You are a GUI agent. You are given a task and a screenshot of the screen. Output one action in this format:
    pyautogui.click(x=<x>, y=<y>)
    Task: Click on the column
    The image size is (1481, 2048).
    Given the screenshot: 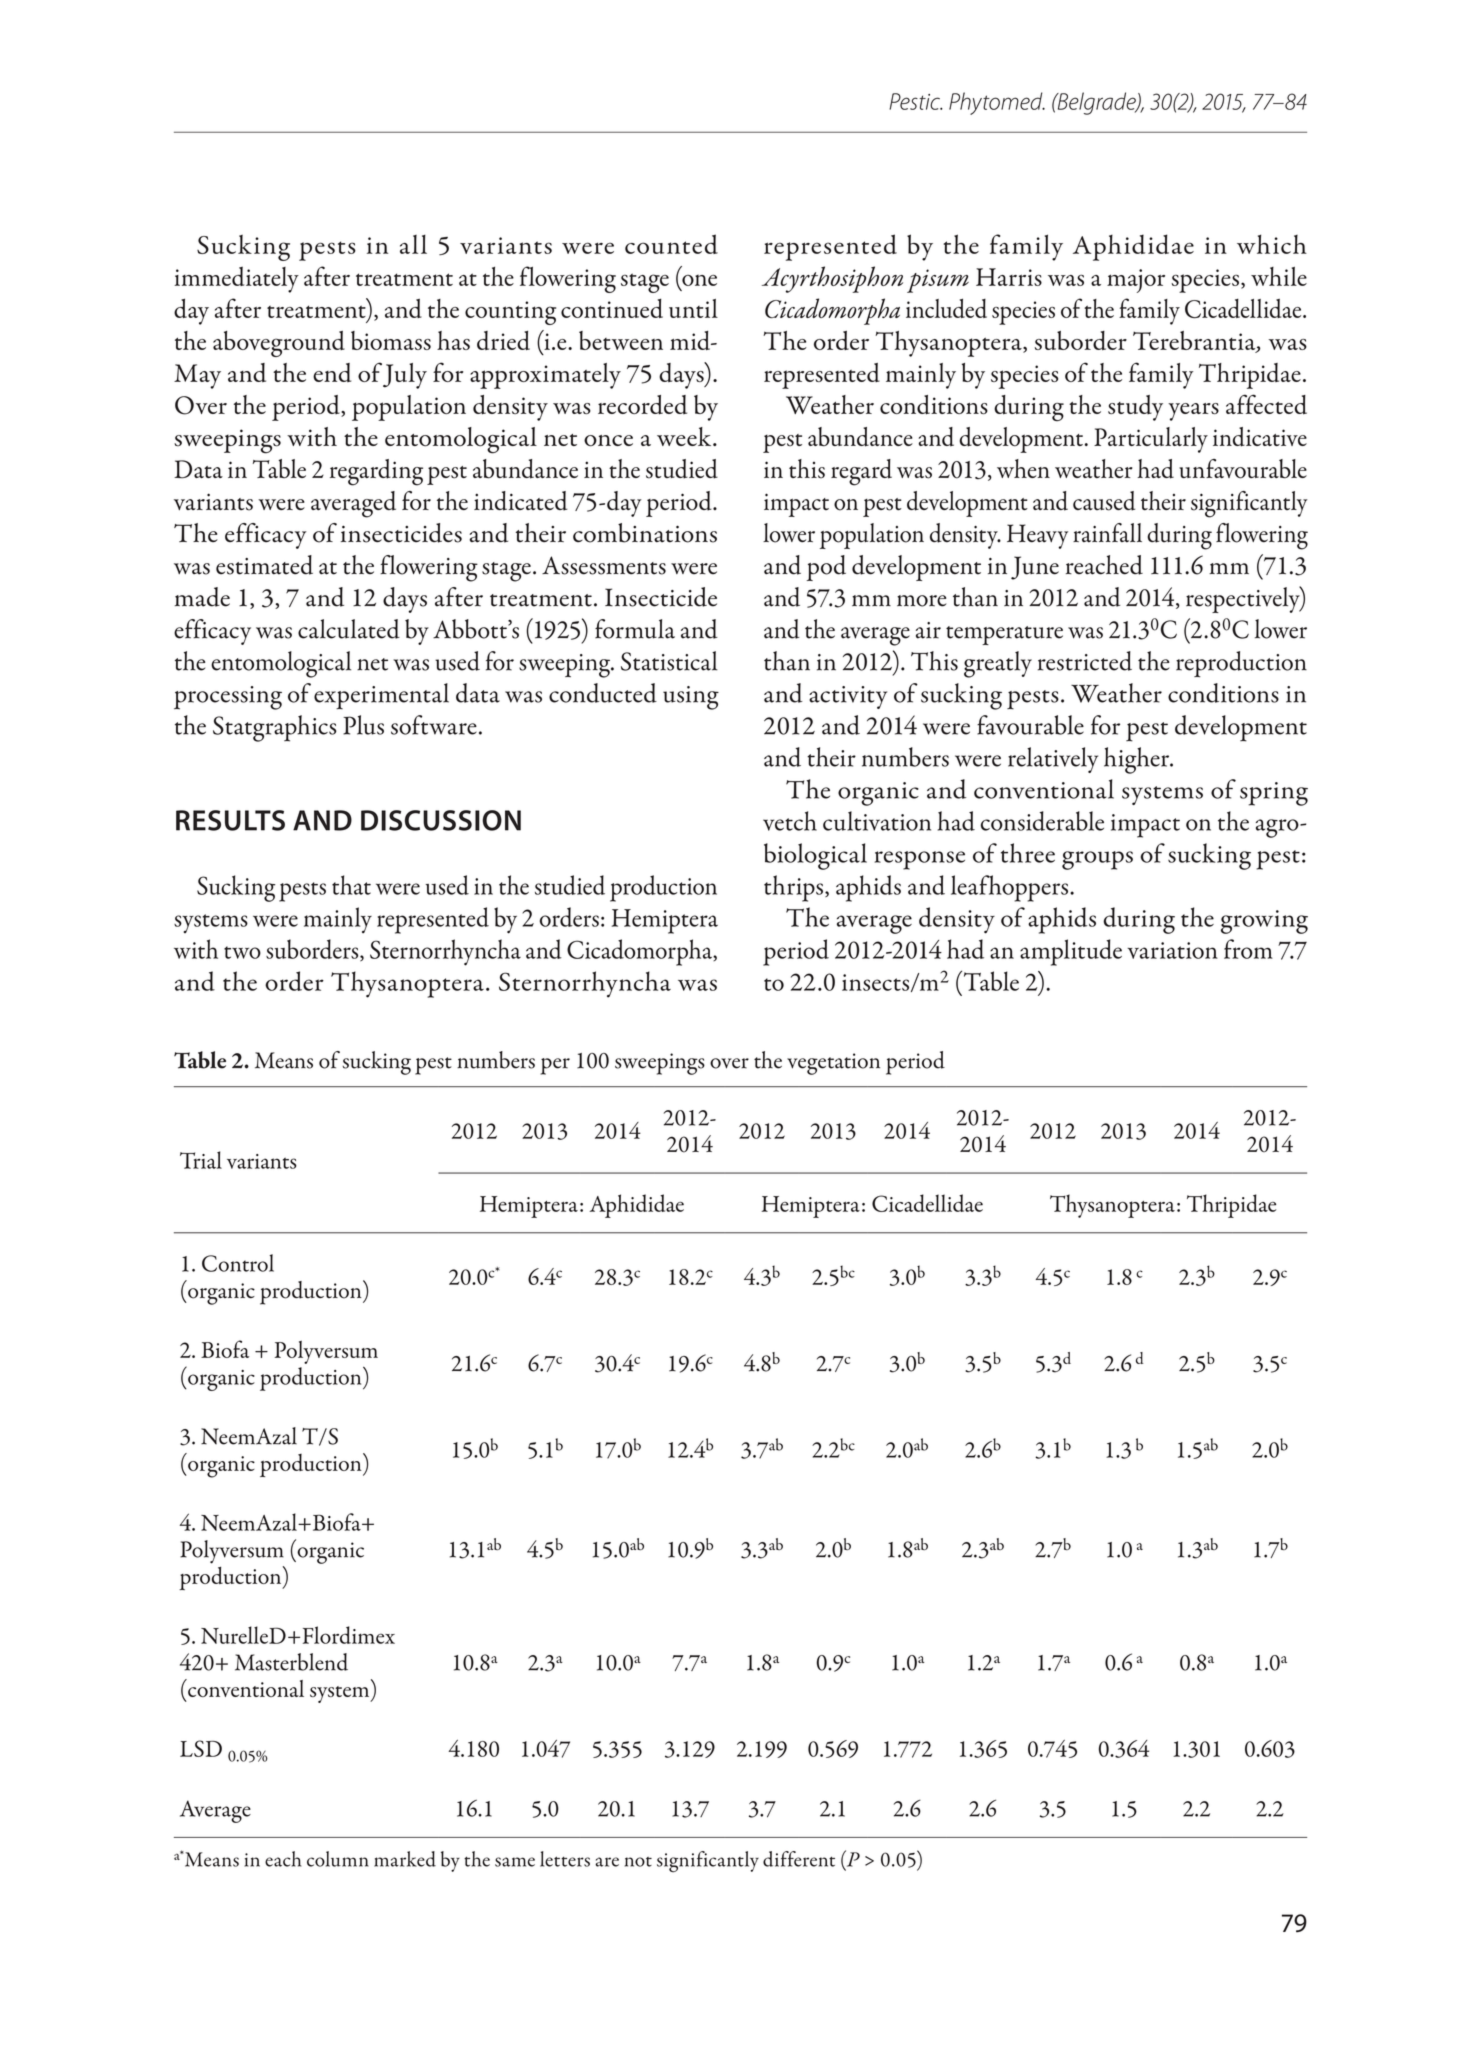 What is the action you would take?
    pyautogui.click(x=338, y=1859)
